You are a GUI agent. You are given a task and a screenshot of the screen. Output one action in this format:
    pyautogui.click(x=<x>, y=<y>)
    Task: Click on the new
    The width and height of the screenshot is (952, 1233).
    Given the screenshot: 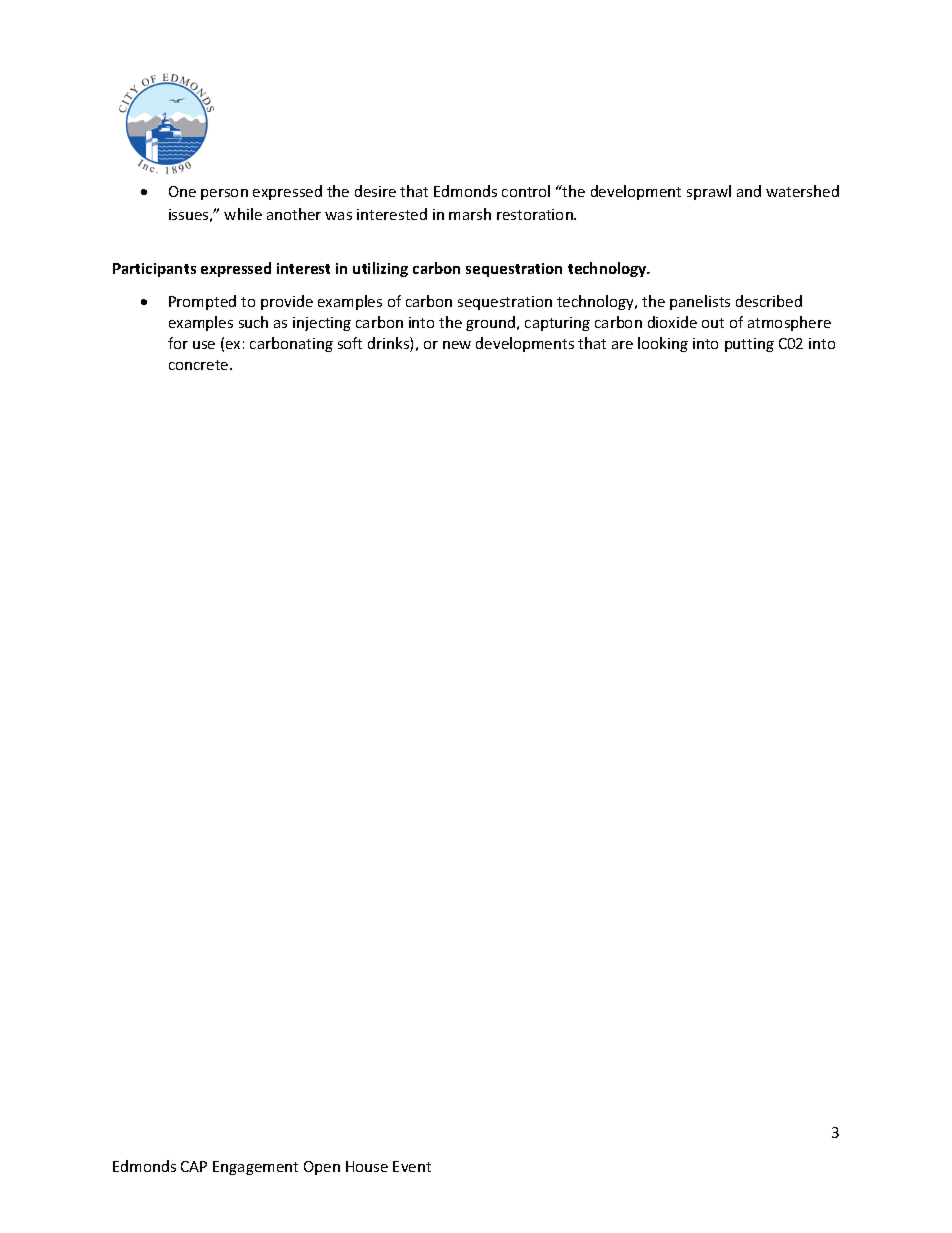 What is the action you would take?
    pyautogui.click(x=457, y=345)
